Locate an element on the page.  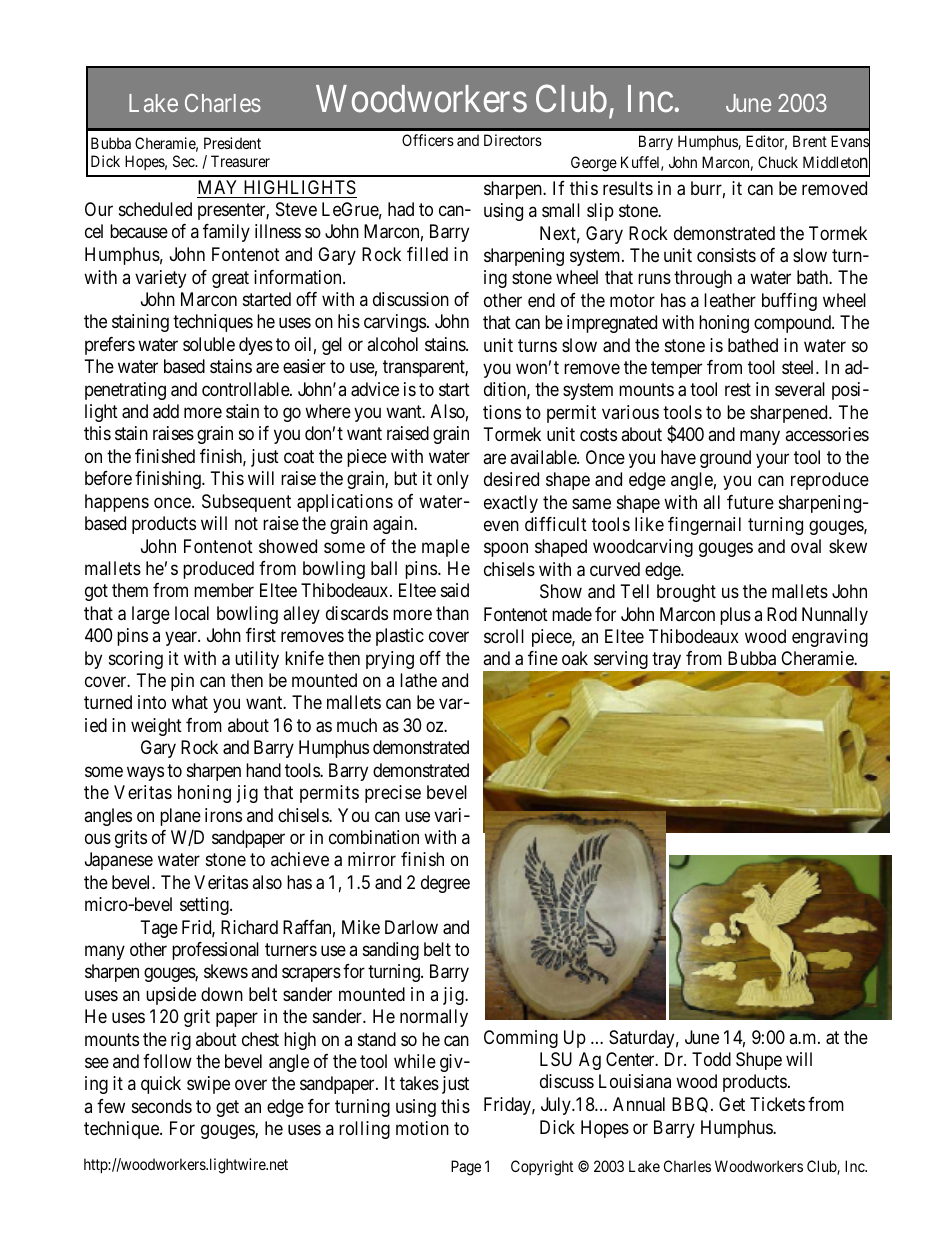
year is located at coordinates (182, 639).
